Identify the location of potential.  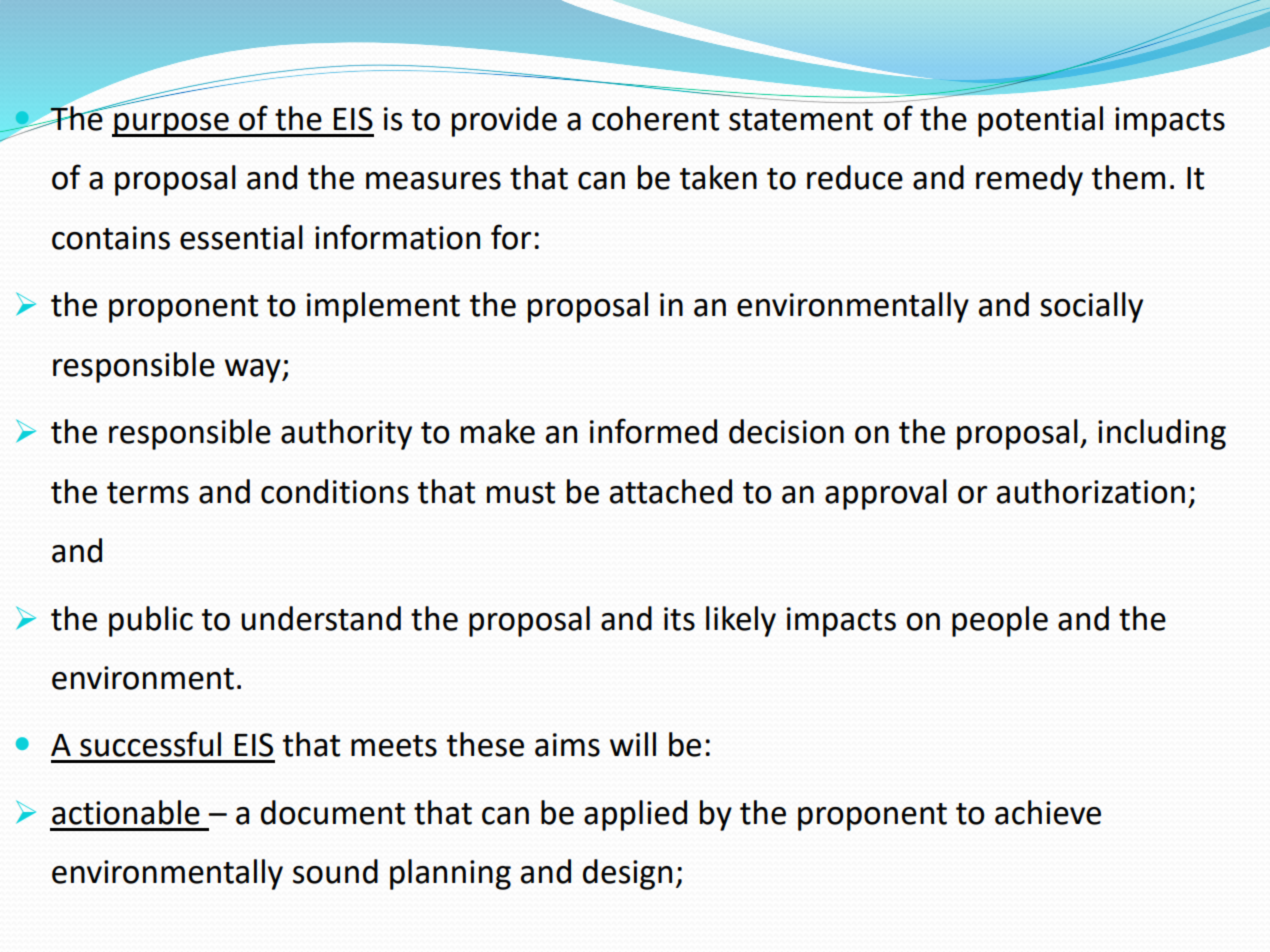
(1040, 121).
